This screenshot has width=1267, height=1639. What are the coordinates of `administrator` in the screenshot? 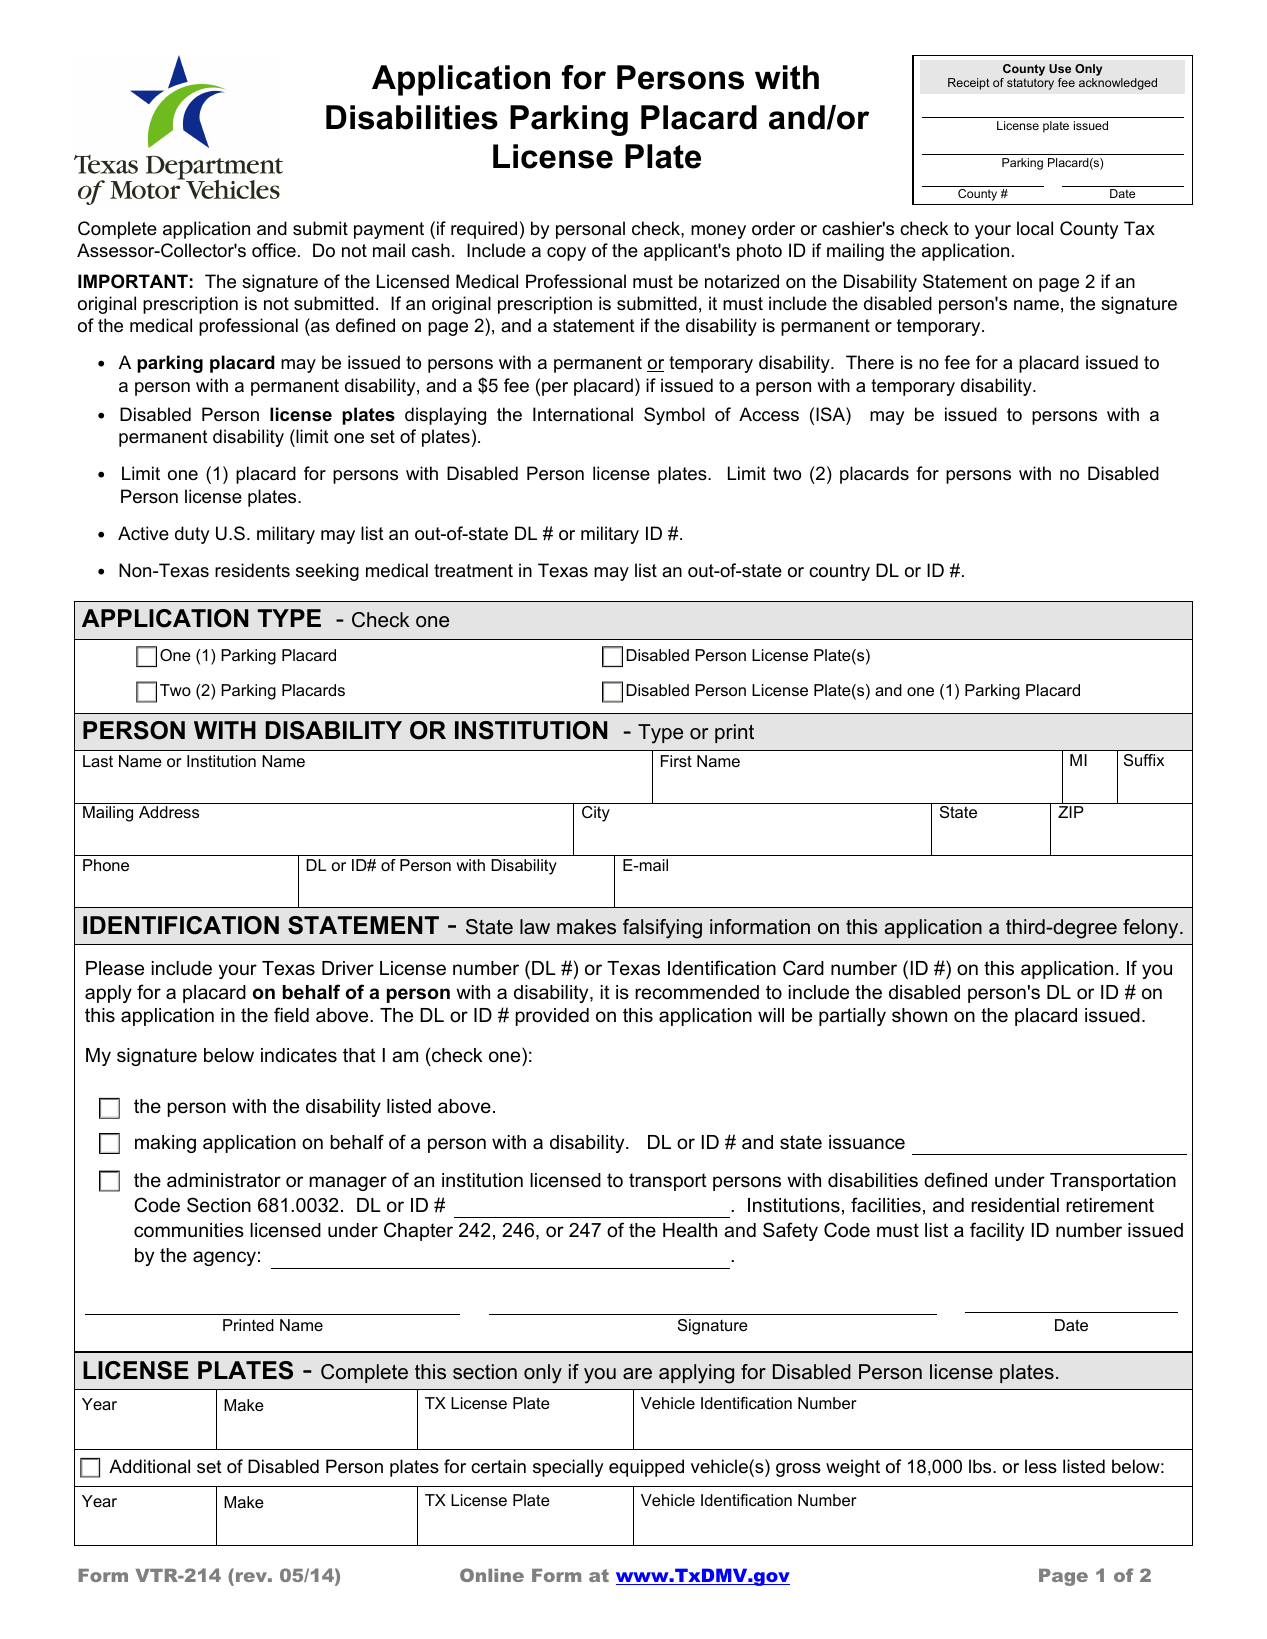 It's located at (224, 1180).
